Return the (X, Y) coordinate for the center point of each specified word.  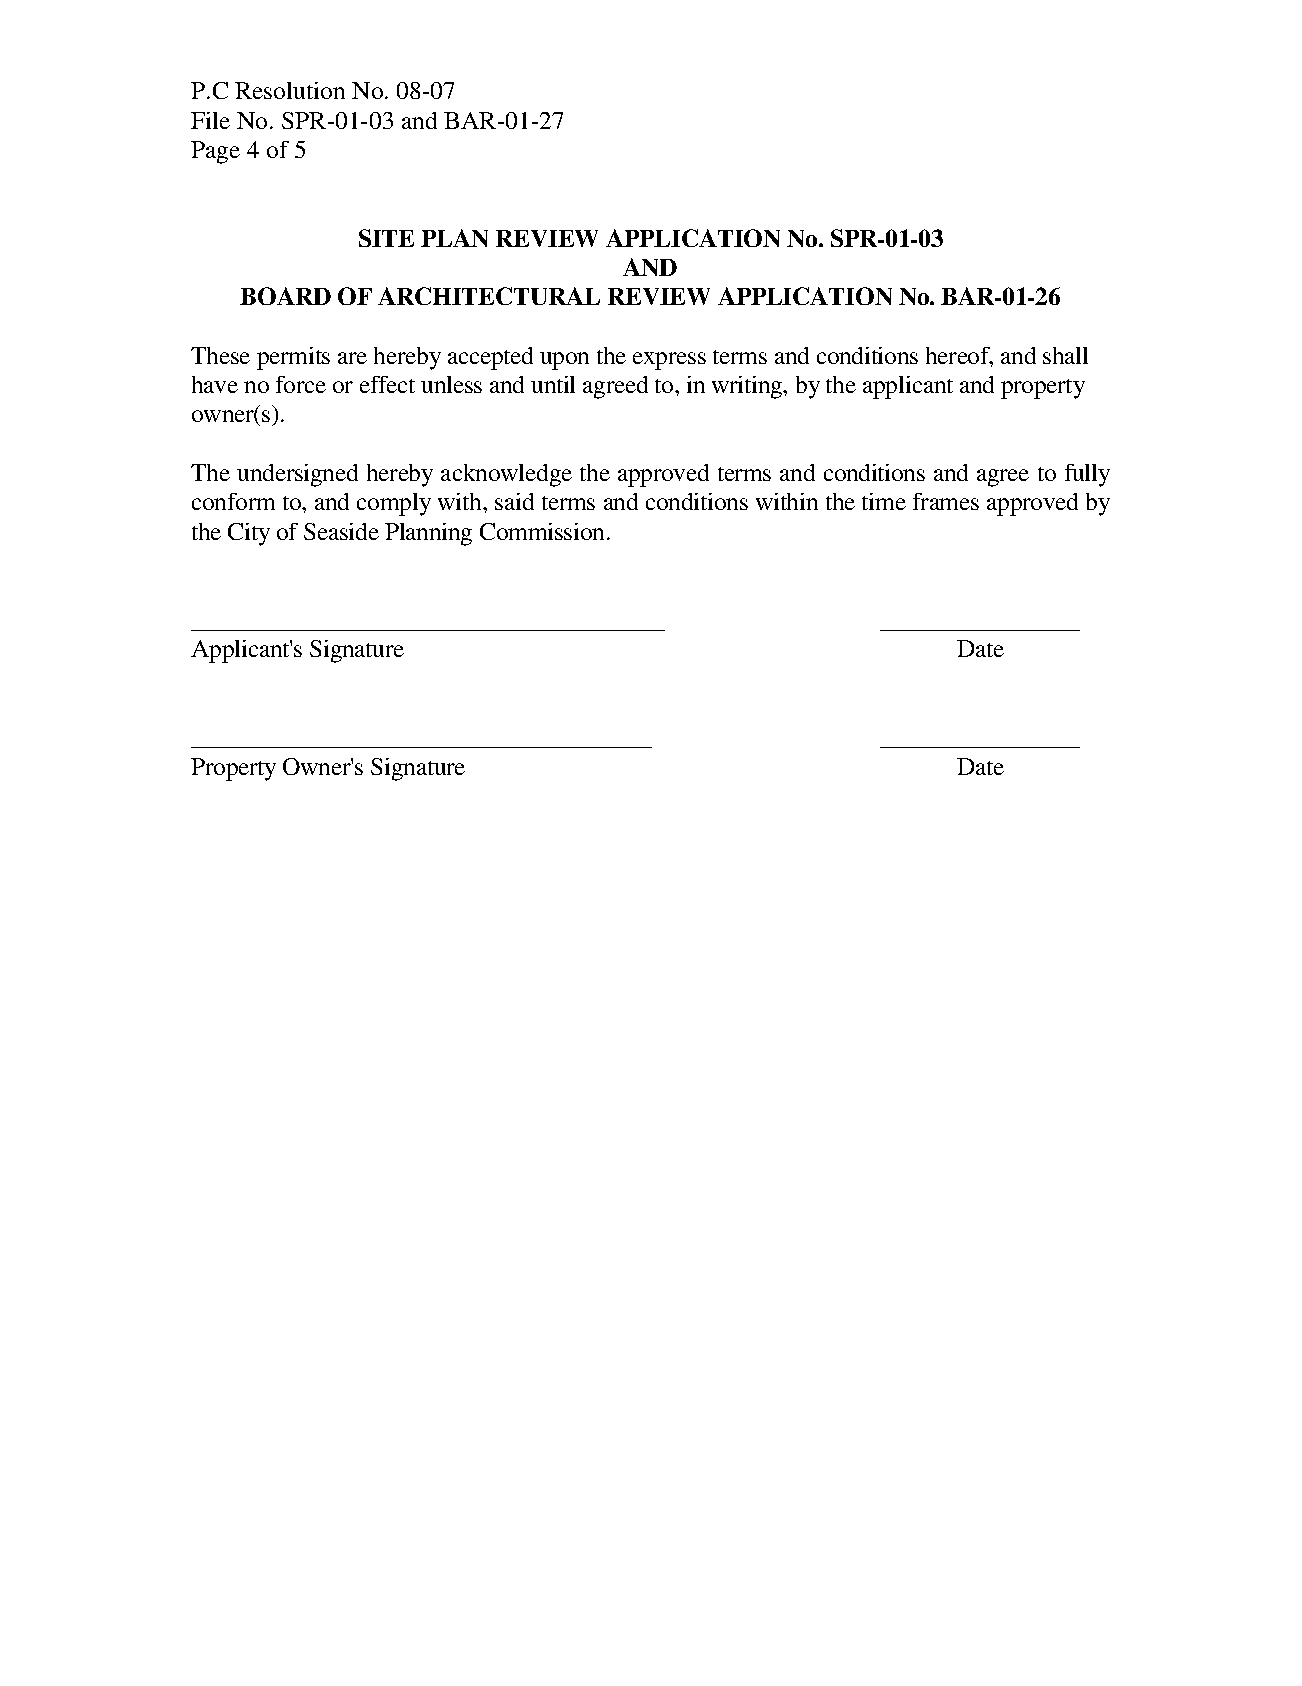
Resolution (290, 90)
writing (748, 387)
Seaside (341, 531)
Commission (544, 531)
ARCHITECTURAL (489, 296)
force (301, 384)
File (210, 120)
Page (215, 152)
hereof (959, 357)
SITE (386, 238)
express (669, 361)
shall (1065, 355)
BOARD (285, 296)
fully (1087, 475)
